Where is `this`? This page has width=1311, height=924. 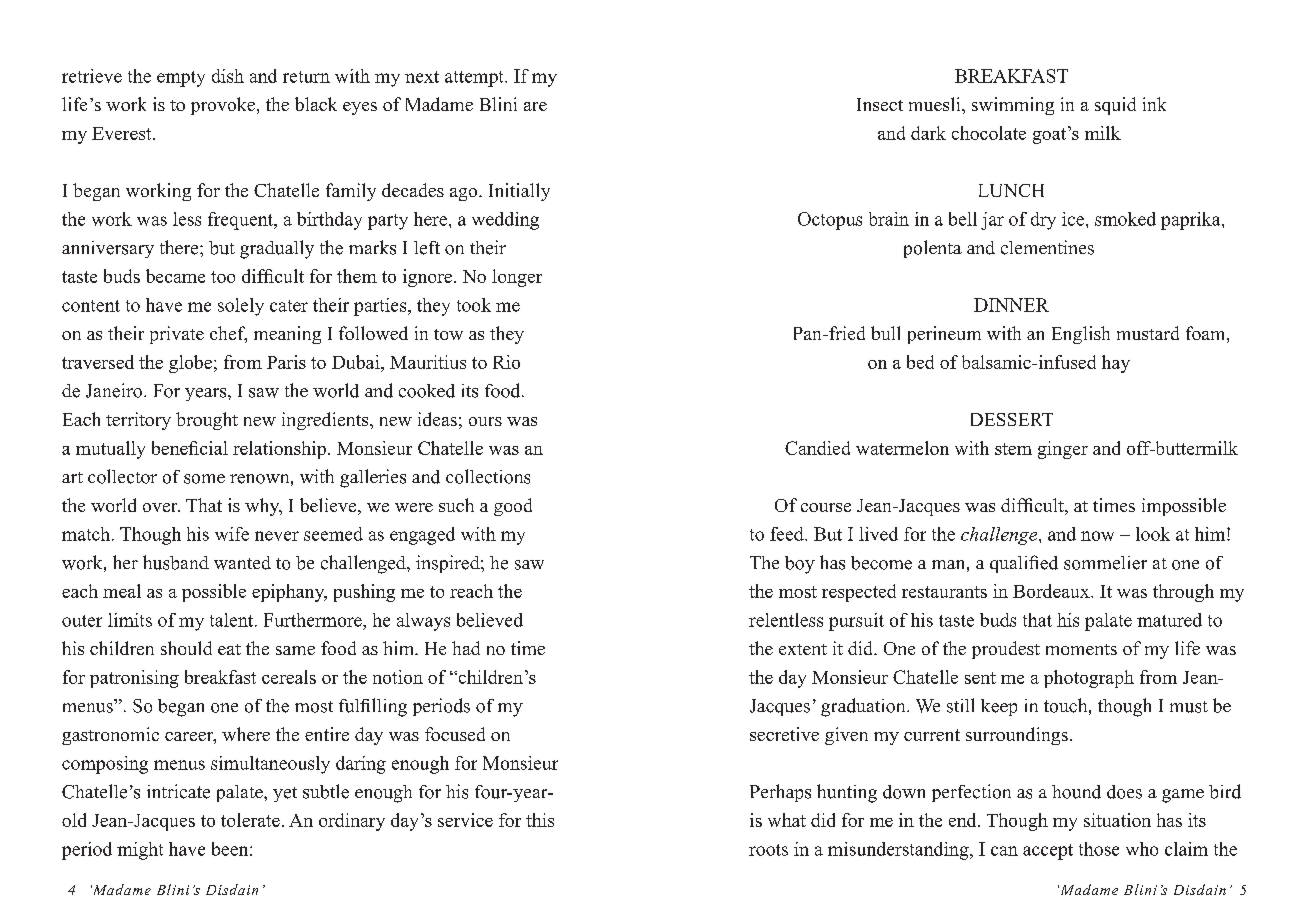
this is located at coordinates (540, 820).
